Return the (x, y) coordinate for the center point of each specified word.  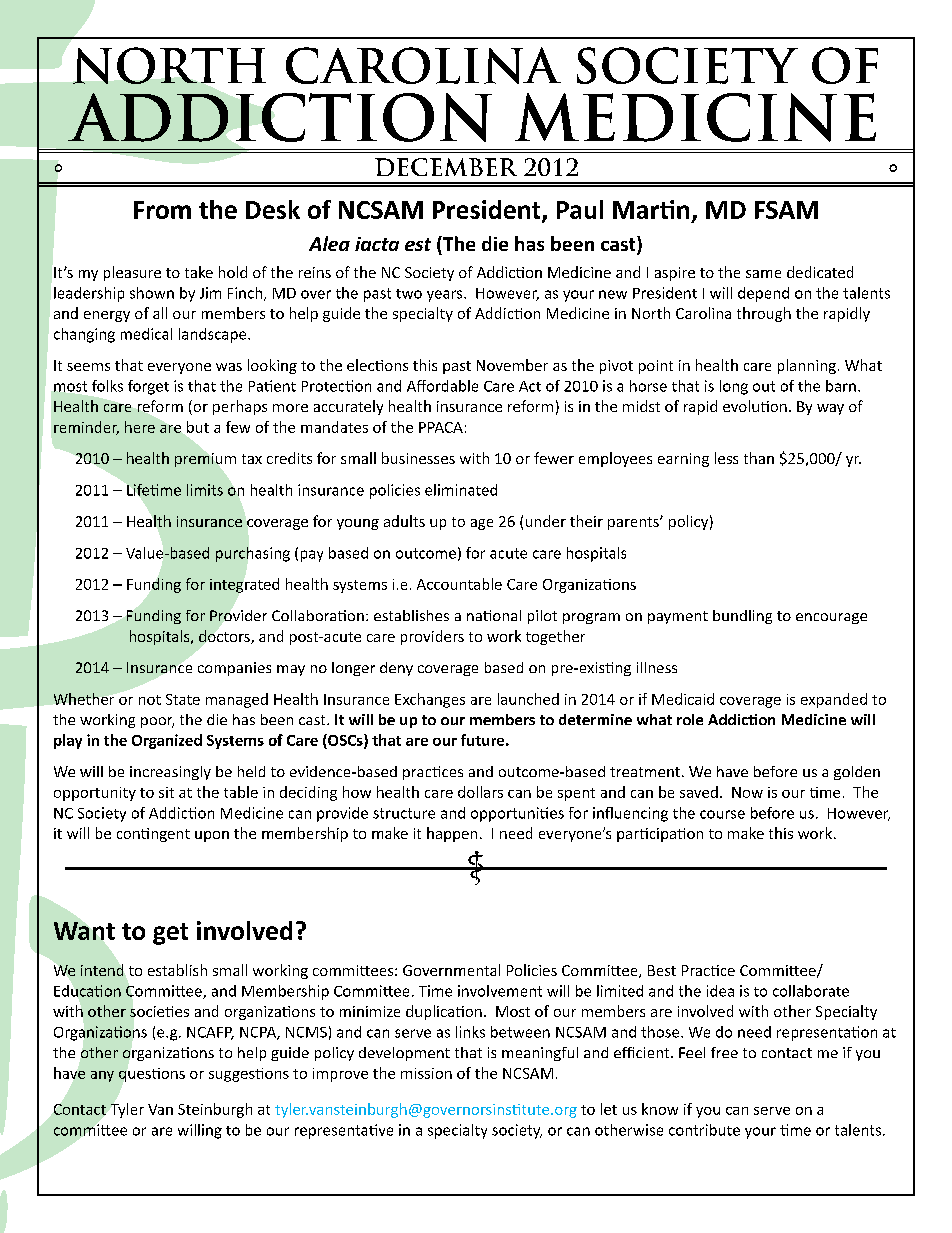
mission (426, 1073)
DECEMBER (446, 167)
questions (152, 1075)
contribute (704, 1130)
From (162, 210)
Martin (651, 209)
